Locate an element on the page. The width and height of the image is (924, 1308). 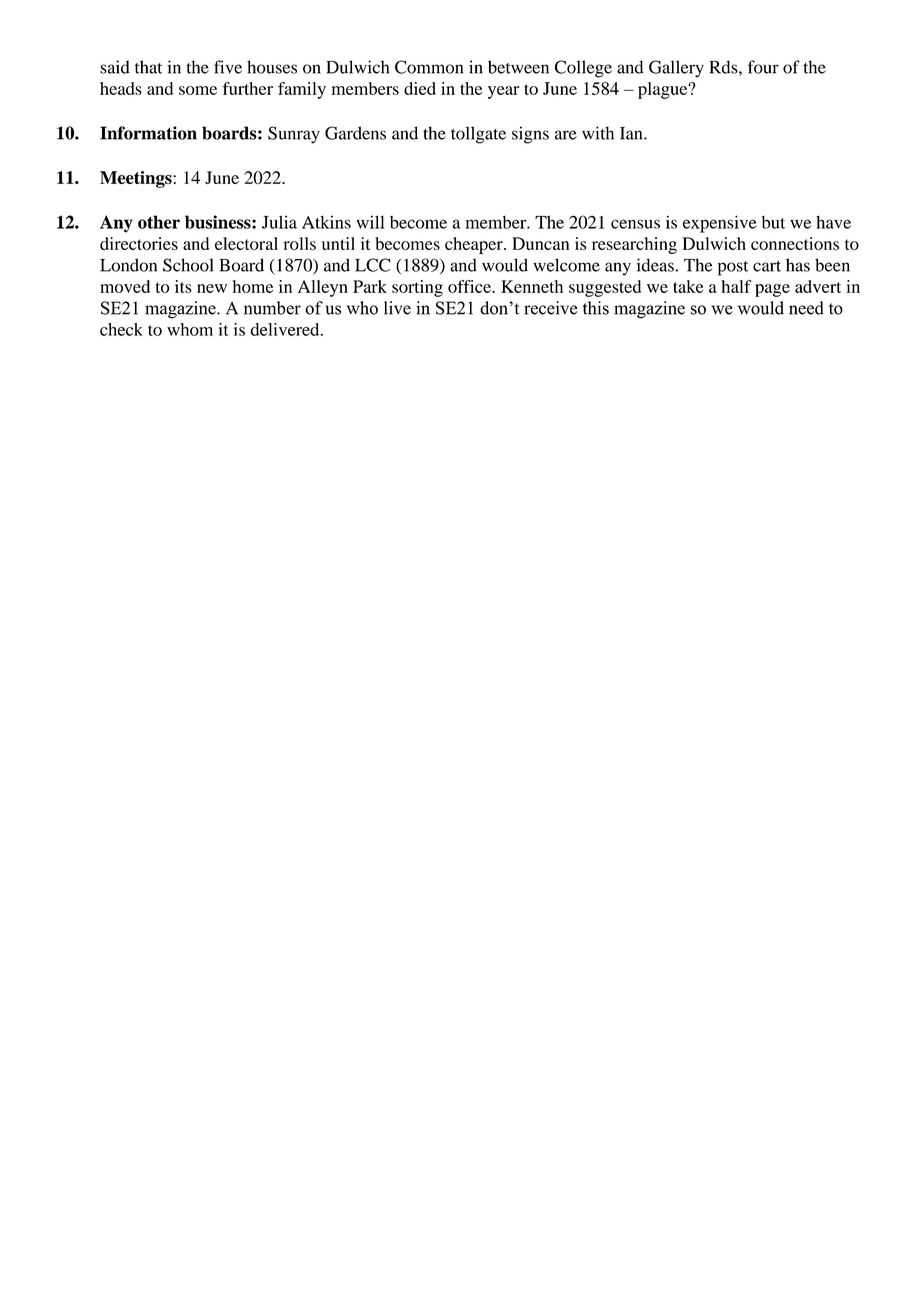
cheaper is located at coordinates (475, 245).
